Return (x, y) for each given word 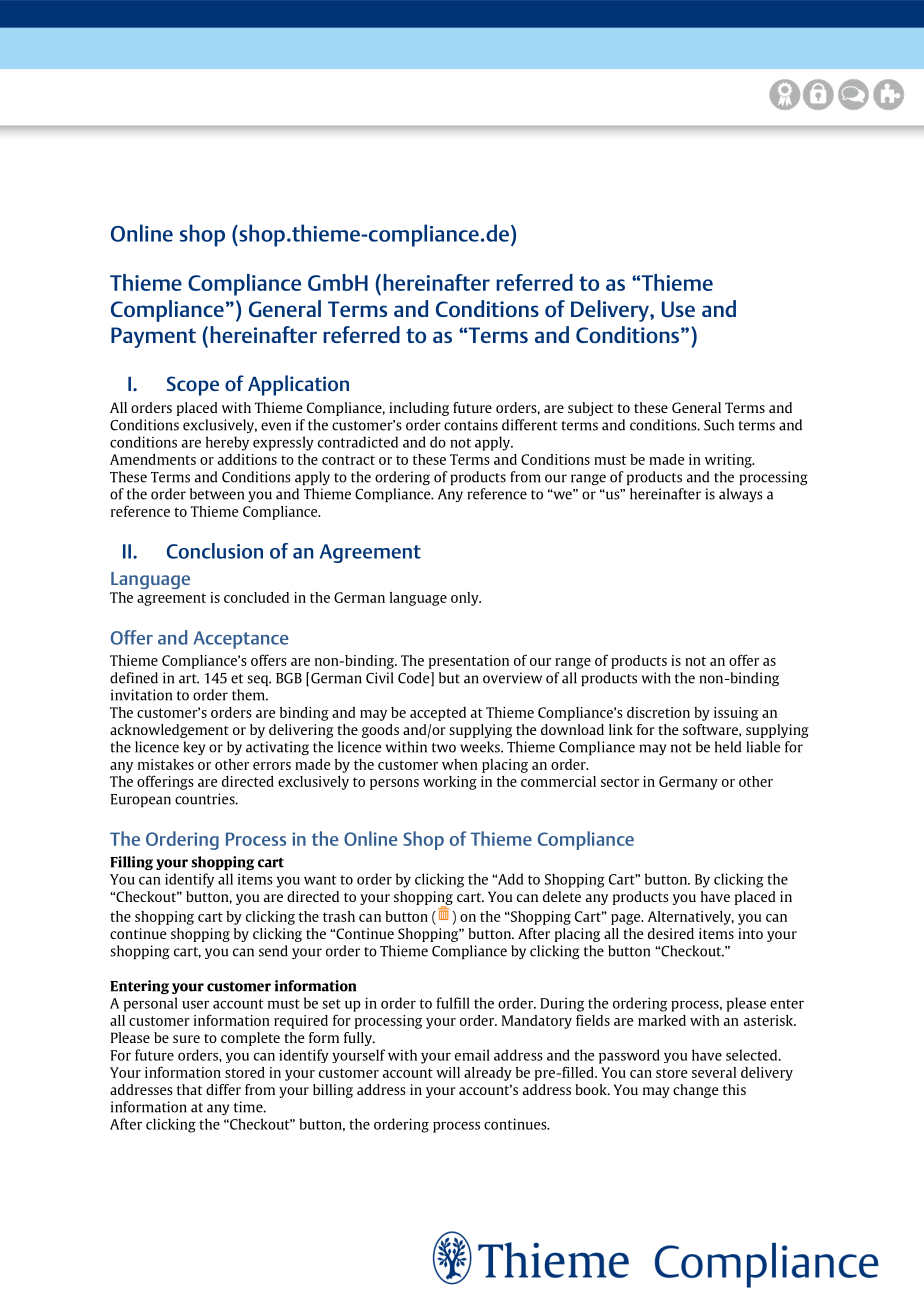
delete (562, 896)
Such (719, 425)
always (741, 495)
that (189, 1089)
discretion (658, 712)
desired (671, 933)
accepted (438, 714)
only (466, 599)
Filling (131, 863)
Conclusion (215, 551)
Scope (193, 386)
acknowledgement (169, 731)
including (419, 409)
